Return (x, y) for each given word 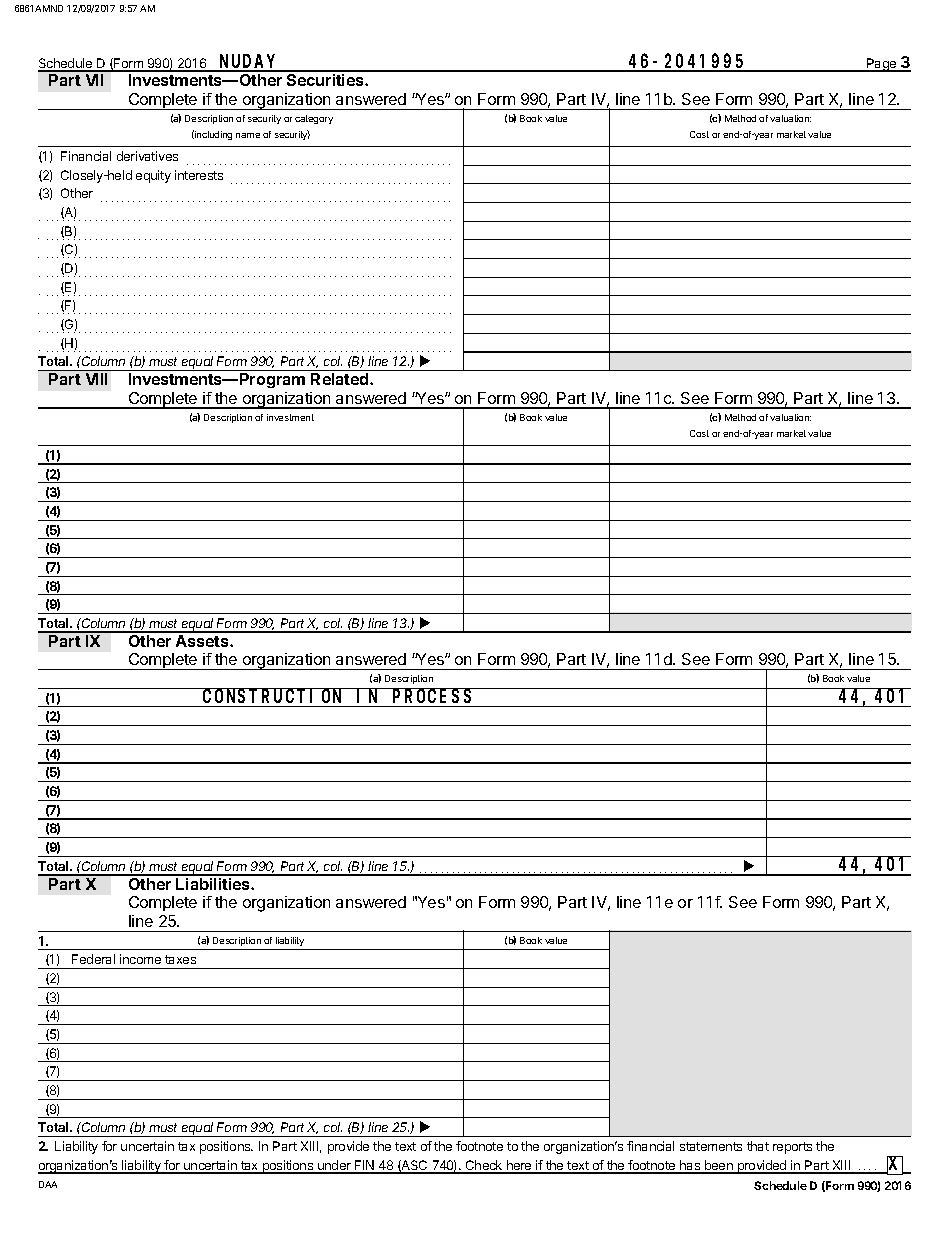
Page (882, 65)
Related (341, 379)
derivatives (147, 156)
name (248, 135)
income (140, 959)
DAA (48, 1184)
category (314, 119)
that (758, 1146)
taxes (180, 959)
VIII (96, 379)
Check (484, 1166)
